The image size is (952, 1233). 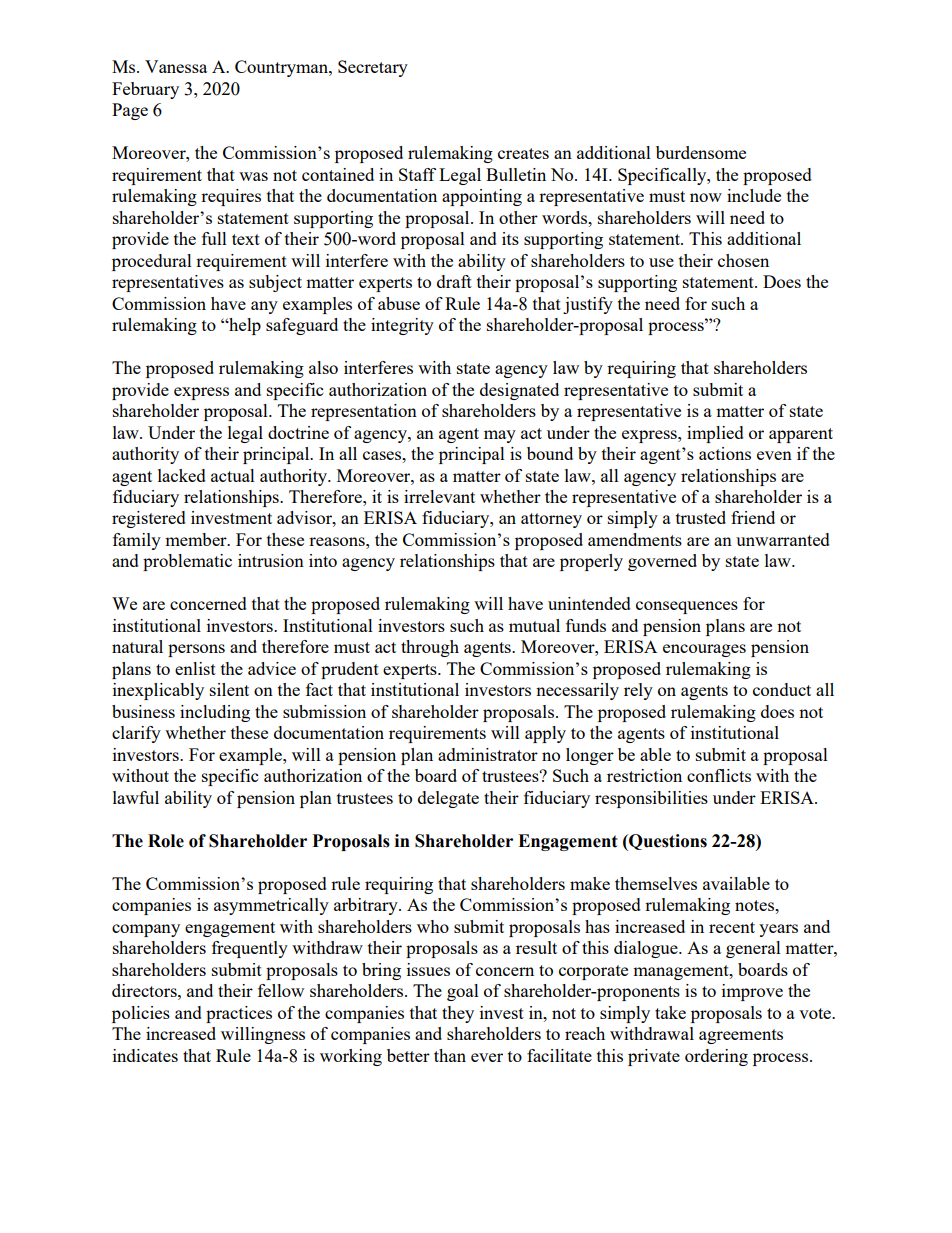 What do you see at coordinates (430, 648) in the screenshot?
I see `through` at bounding box center [430, 648].
